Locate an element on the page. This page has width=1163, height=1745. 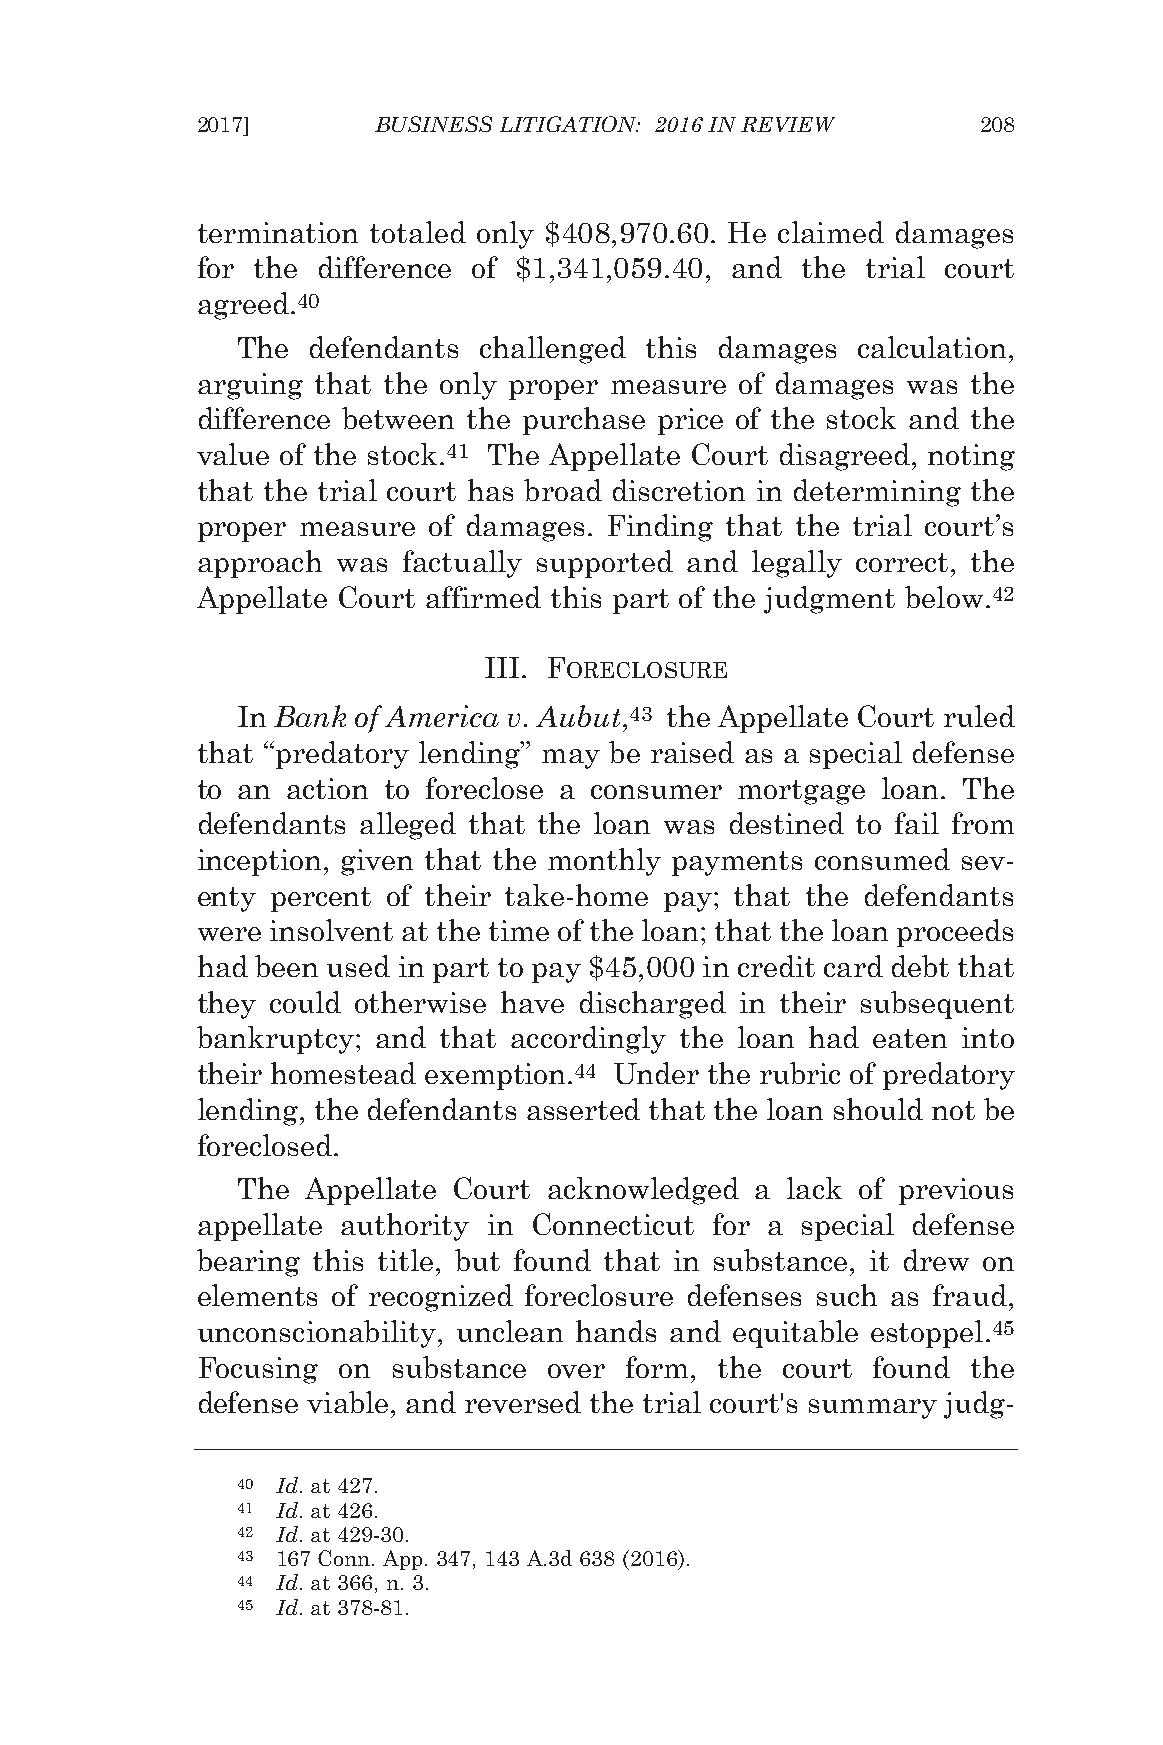
claimed is located at coordinates (831, 232).
